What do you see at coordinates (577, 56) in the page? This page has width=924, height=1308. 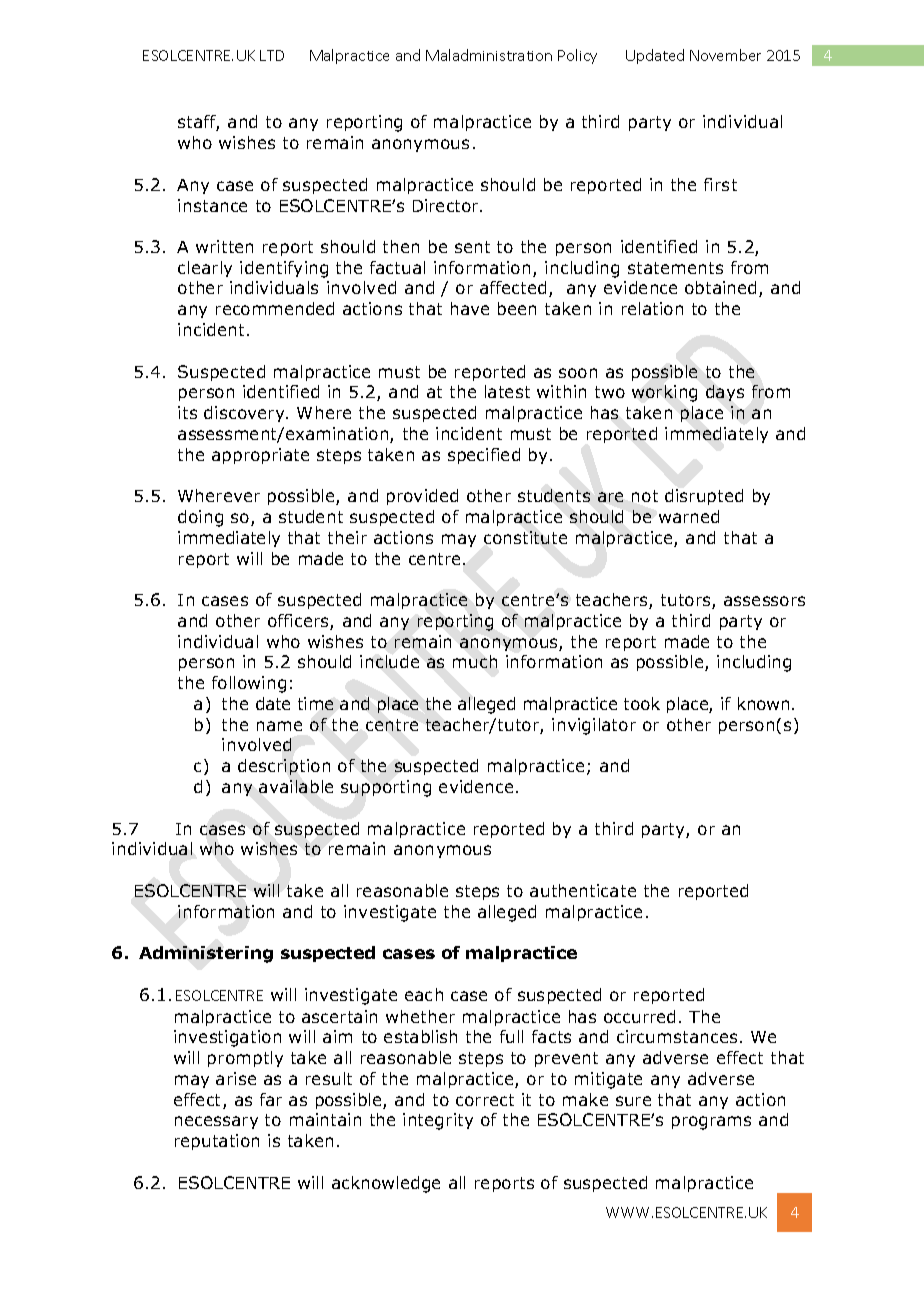 I see `Policy` at bounding box center [577, 56].
